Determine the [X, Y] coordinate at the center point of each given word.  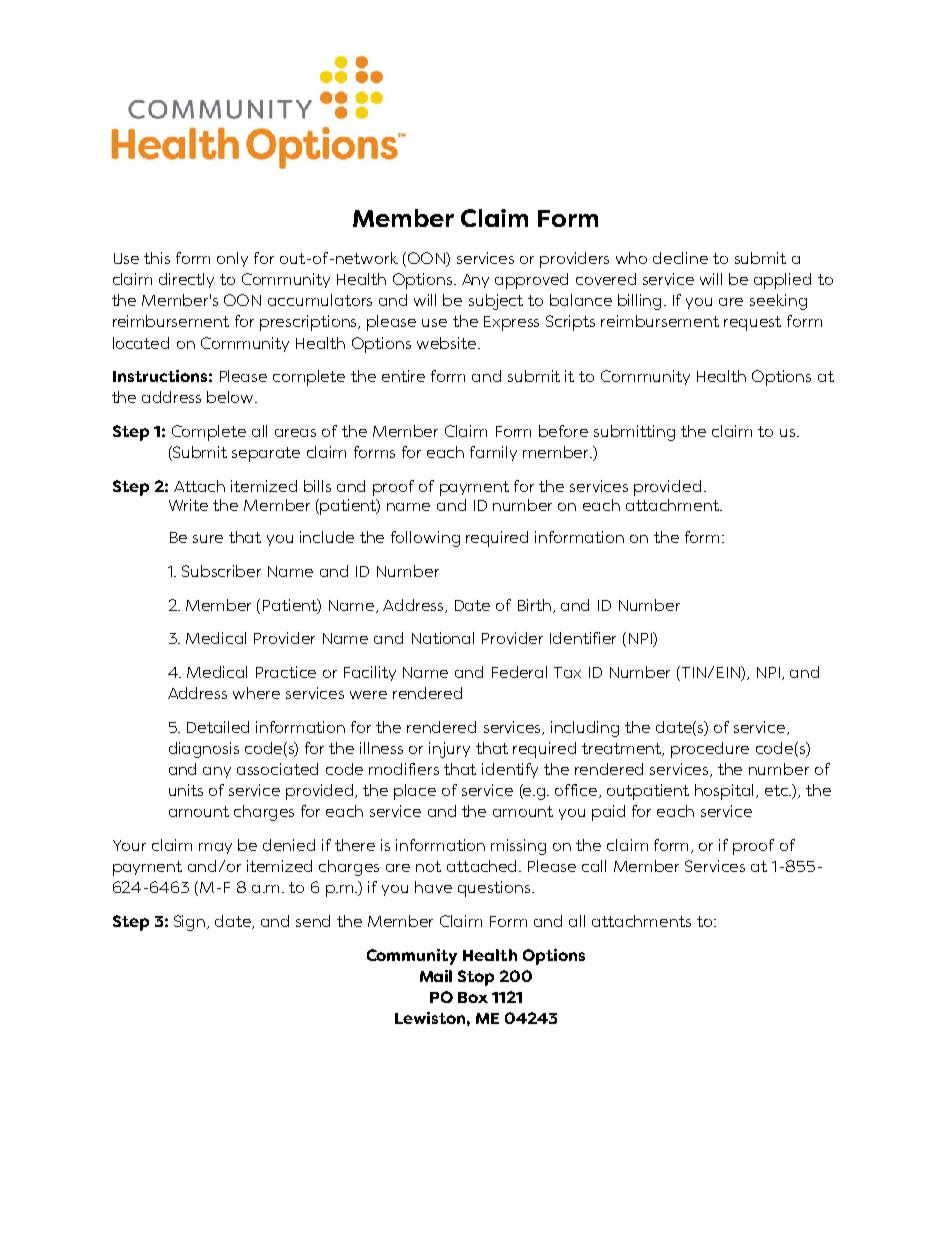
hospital [726, 792]
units [186, 790]
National [443, 638]
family [493, 453]
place [415, 792]
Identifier [583, 638]
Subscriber [221, 571]
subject [496, 302]
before [563, 431]
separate [266, 454]
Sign [191, 923]
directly [186, 280]
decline [680, 258]
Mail [436, 976]
